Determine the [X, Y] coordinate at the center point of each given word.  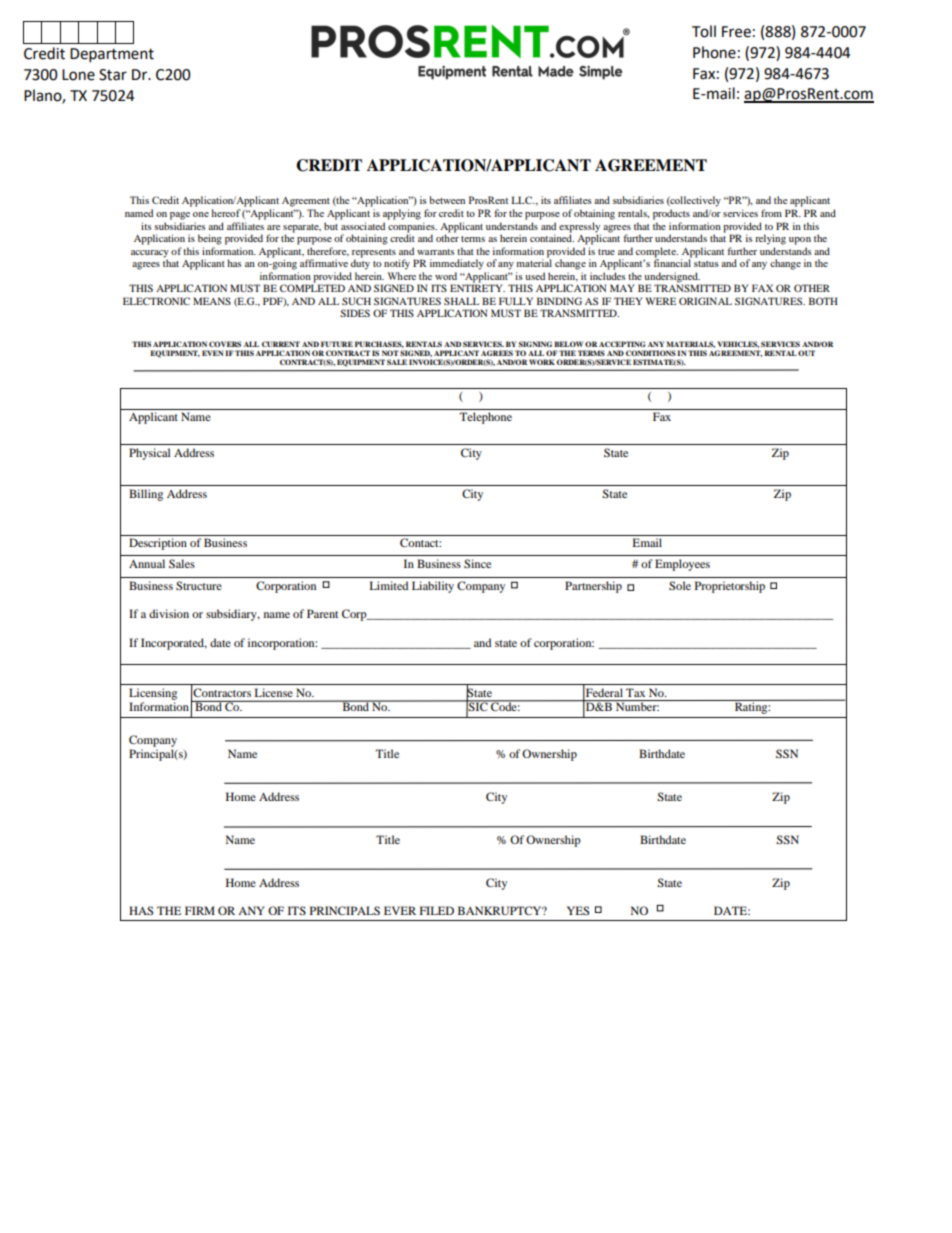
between [447, 200]
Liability [433, 587]
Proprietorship [730, 587]
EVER [400, 910]
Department [112, 55]
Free [736, 32]
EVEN [212, 353]
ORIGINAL [705, 301]
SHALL [461, 301]
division [169, 613]
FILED [437, 910]
